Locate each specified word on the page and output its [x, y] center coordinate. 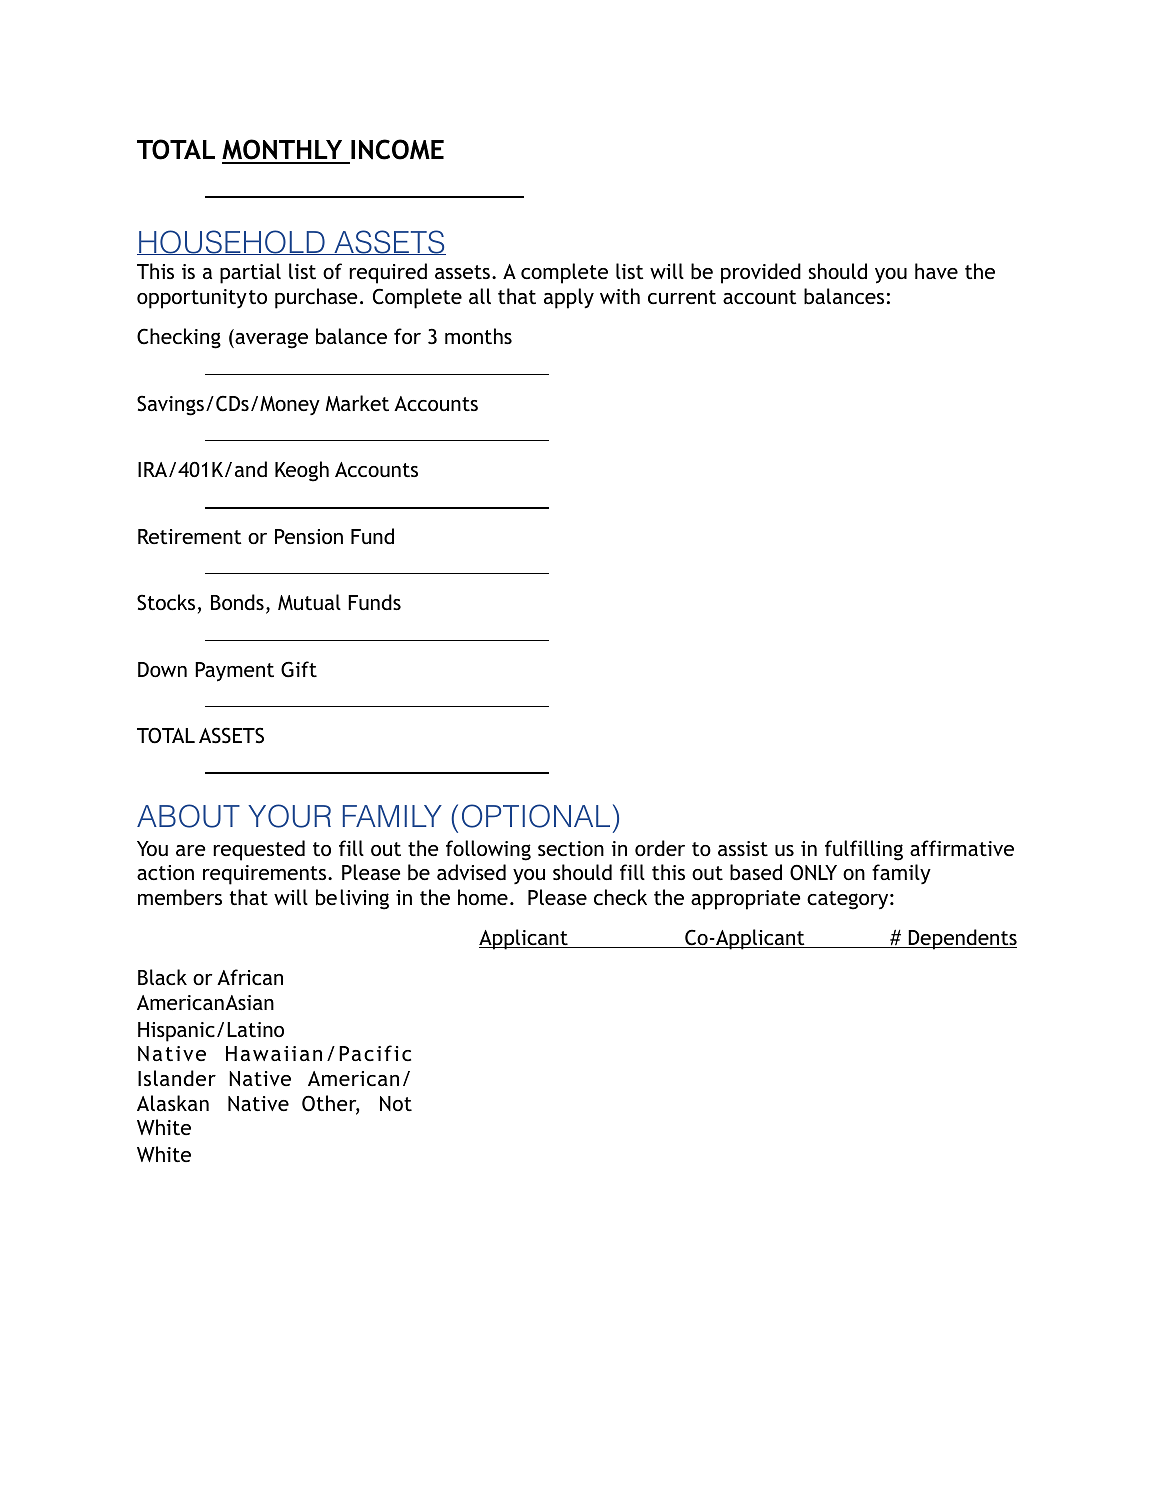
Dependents [961, 939]
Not [396, 1103]
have [936, 271]
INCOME [396, 151]
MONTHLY [283, 151]
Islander [177, 1078]
